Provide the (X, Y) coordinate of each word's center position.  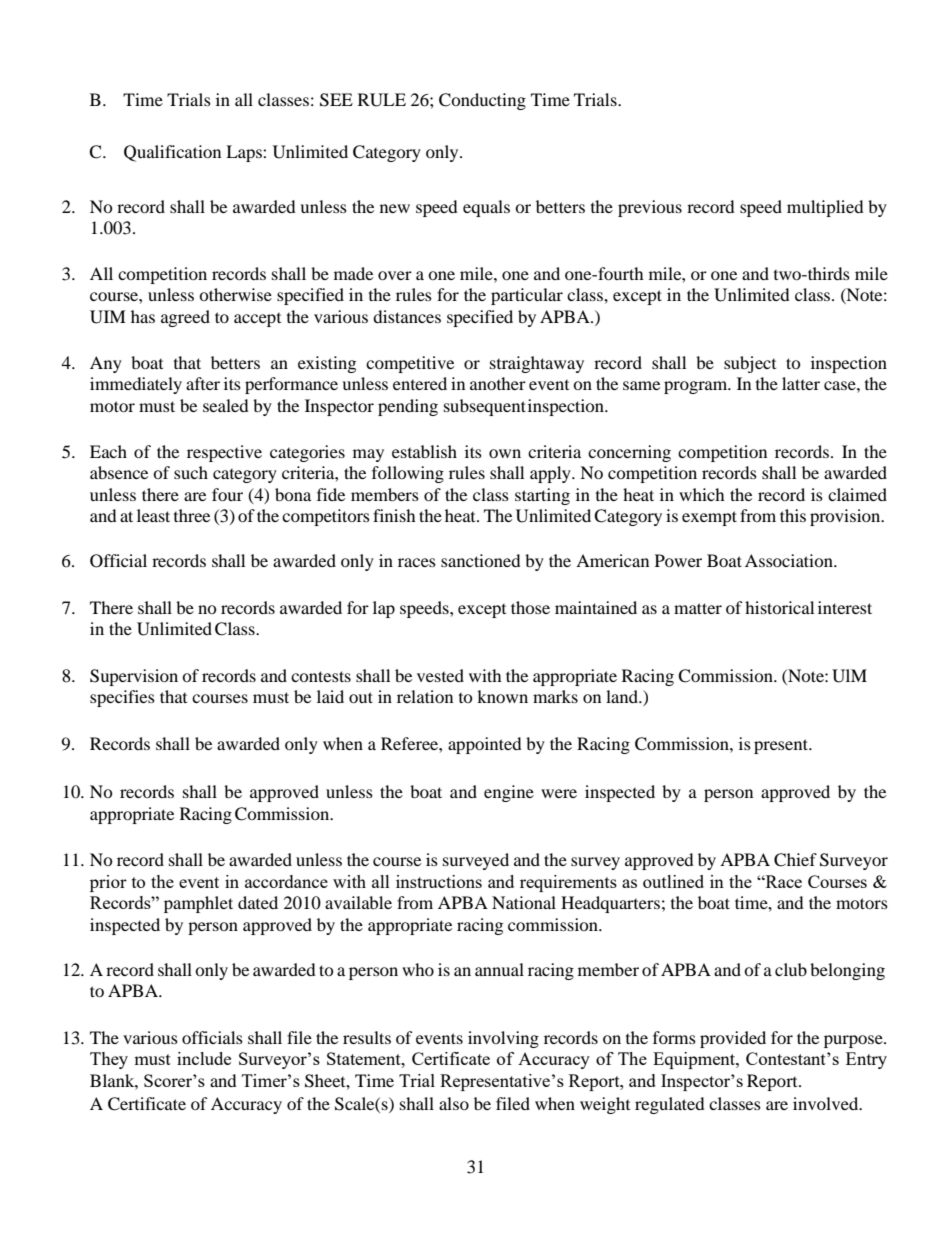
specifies (122, 698)
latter (801, 383)
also (454, 1103)
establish (424, 451)
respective (224, 453)
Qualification (172, 153)
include (204, 1058)
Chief (795, 860)
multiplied (825, 208)
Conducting (482, 101)
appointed (485, 745)
